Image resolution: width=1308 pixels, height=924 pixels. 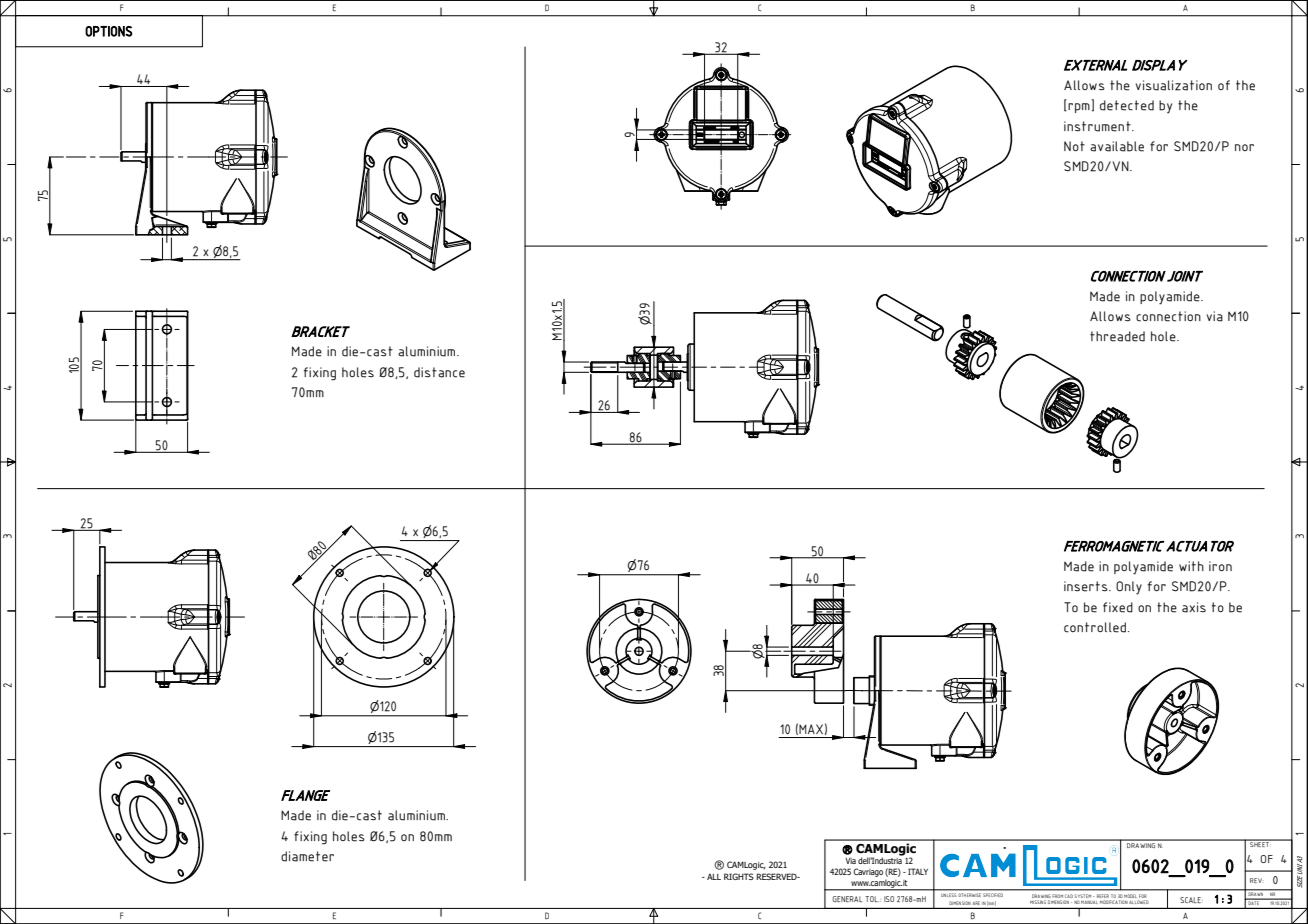 What do you see at coordinates (1117, 336) in the page?
I see `threaded` at bounding box center [1117, 336].
